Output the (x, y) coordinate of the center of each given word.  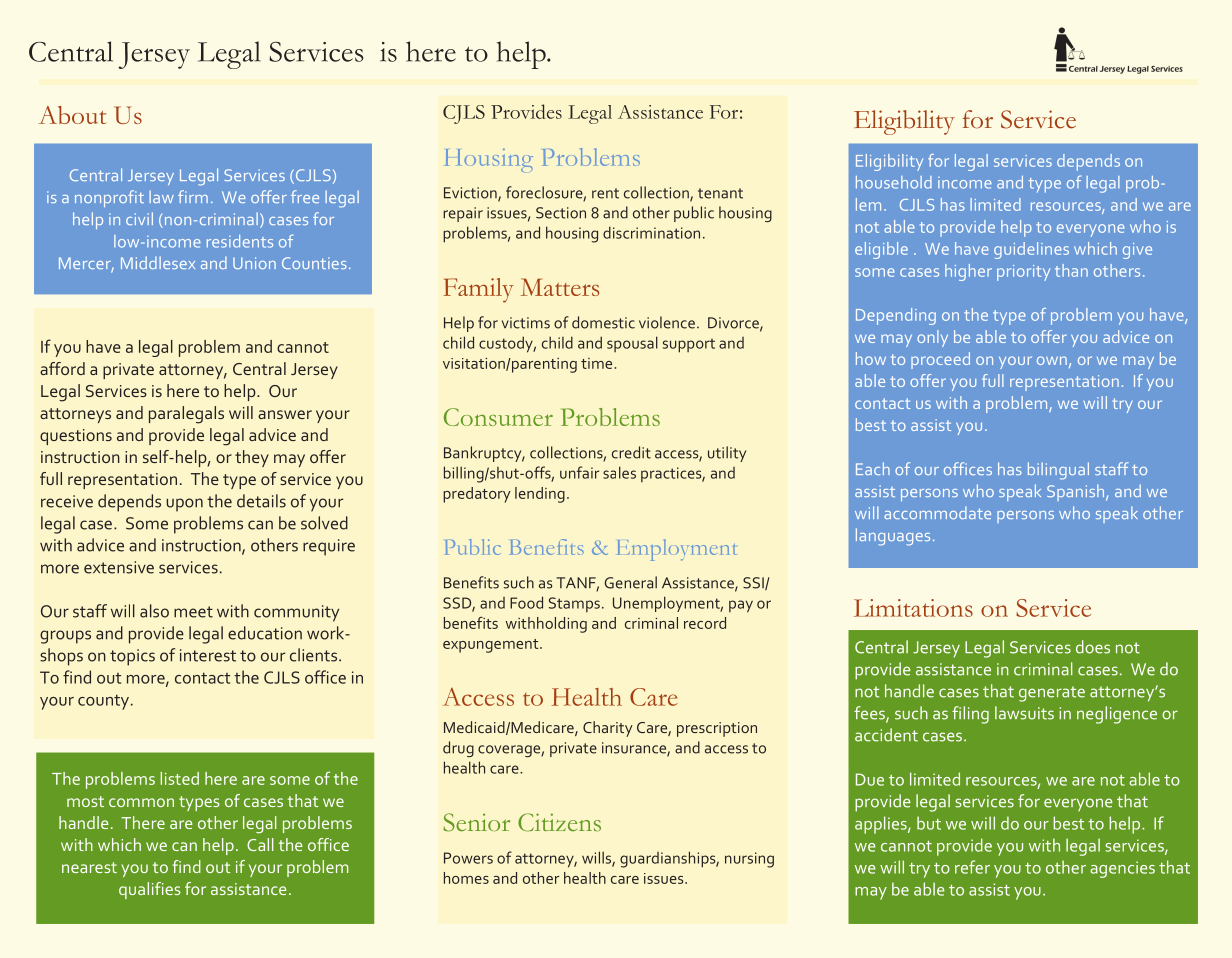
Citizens (559, 822)
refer (972, 867)
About (72, 115)
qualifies (150, 890)
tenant (720, 193)
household (894, 182)
